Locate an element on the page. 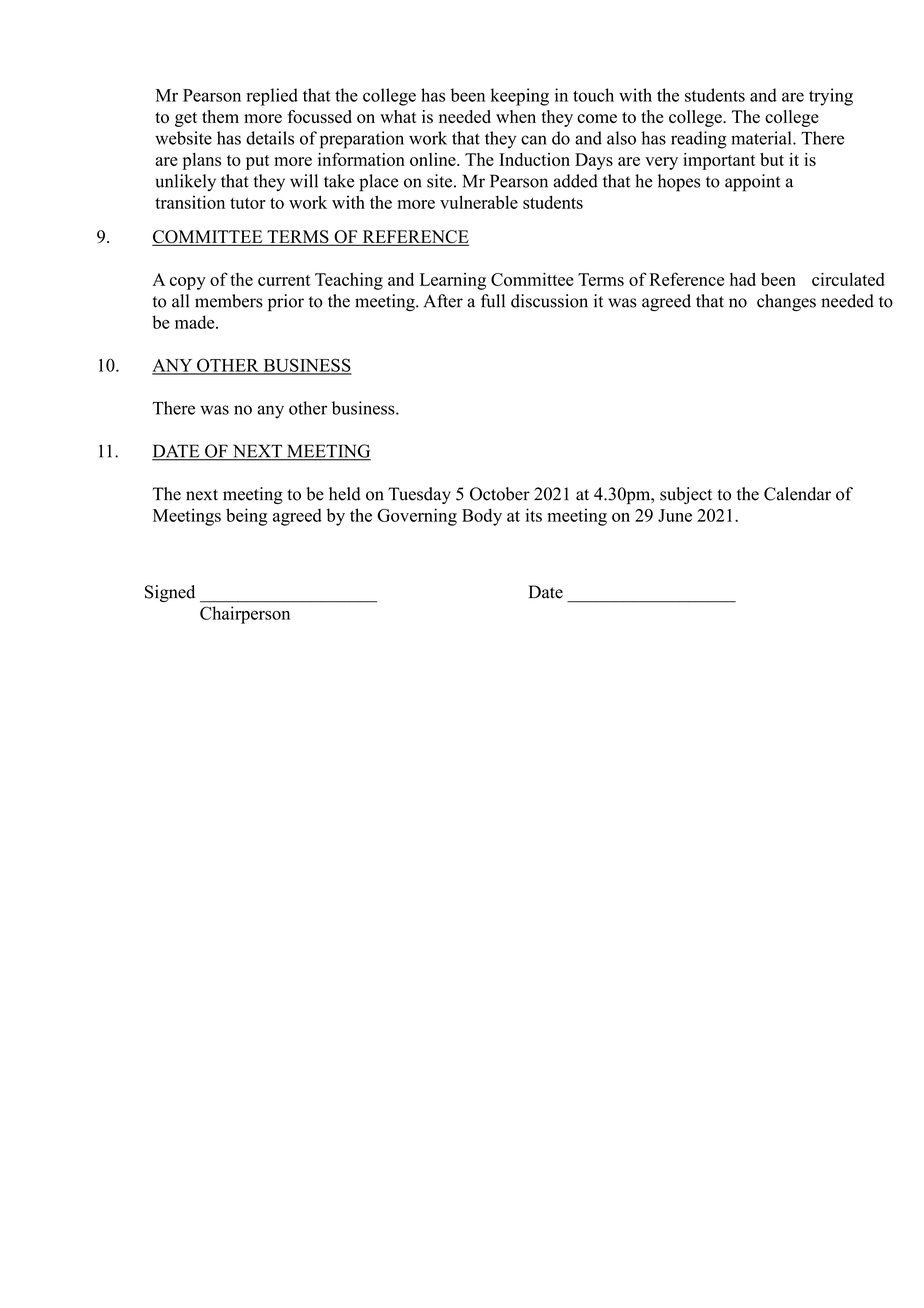 This page has width=924, height=1308. being is located at coordinates (247, 517).
